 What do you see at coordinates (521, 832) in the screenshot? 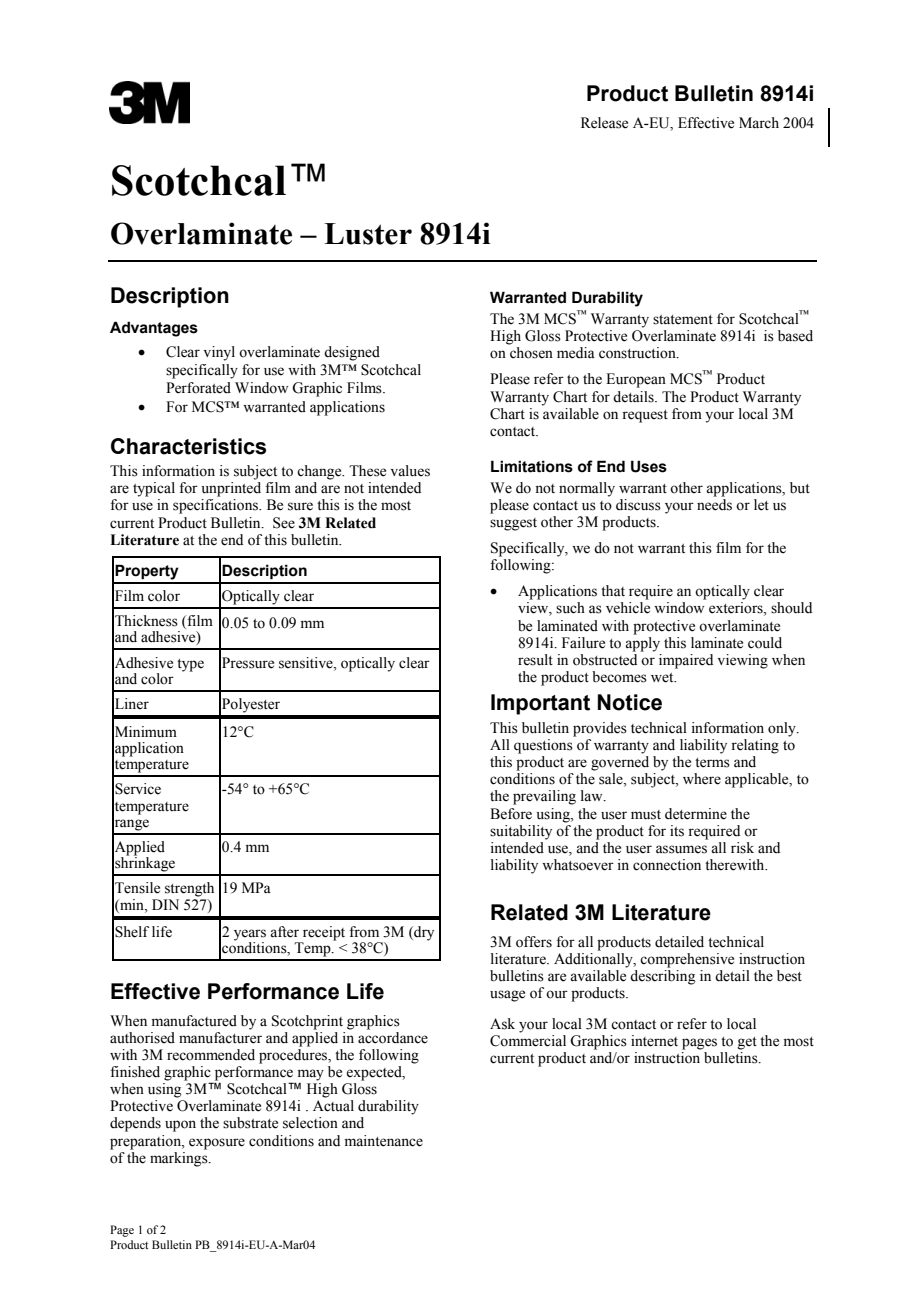
I see `suitability` at bounding box center [521, 832].
